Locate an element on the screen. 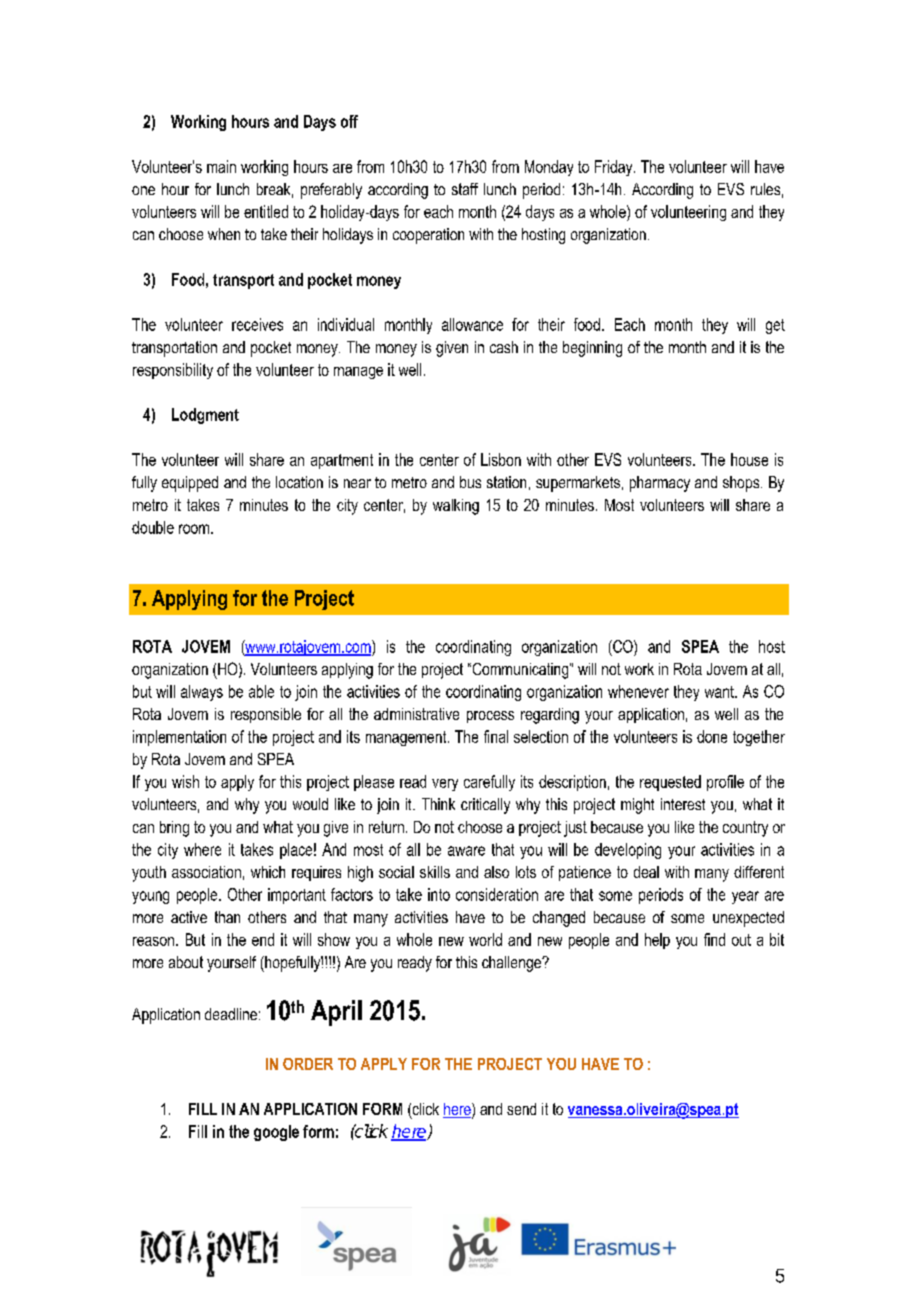  main is located at coordinates (221, 166).
